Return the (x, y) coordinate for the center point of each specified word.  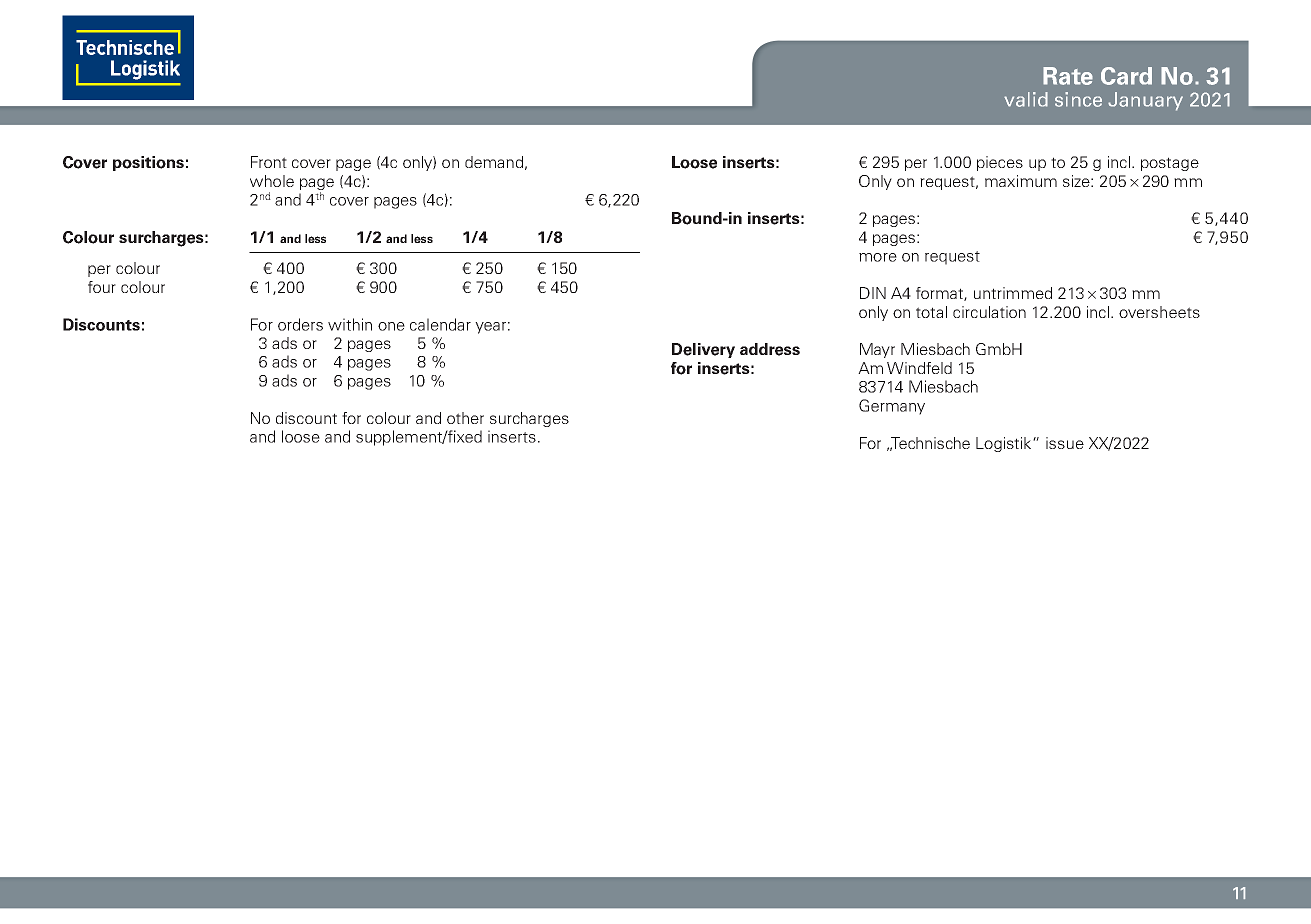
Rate (1068, 76)
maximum (1021, 181)
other (465, 418)
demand (494, 162)
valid (1026, 99)
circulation (989, 312)
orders (300, 324)
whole (272, 181)
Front (269, 162)
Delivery (703, 350)
